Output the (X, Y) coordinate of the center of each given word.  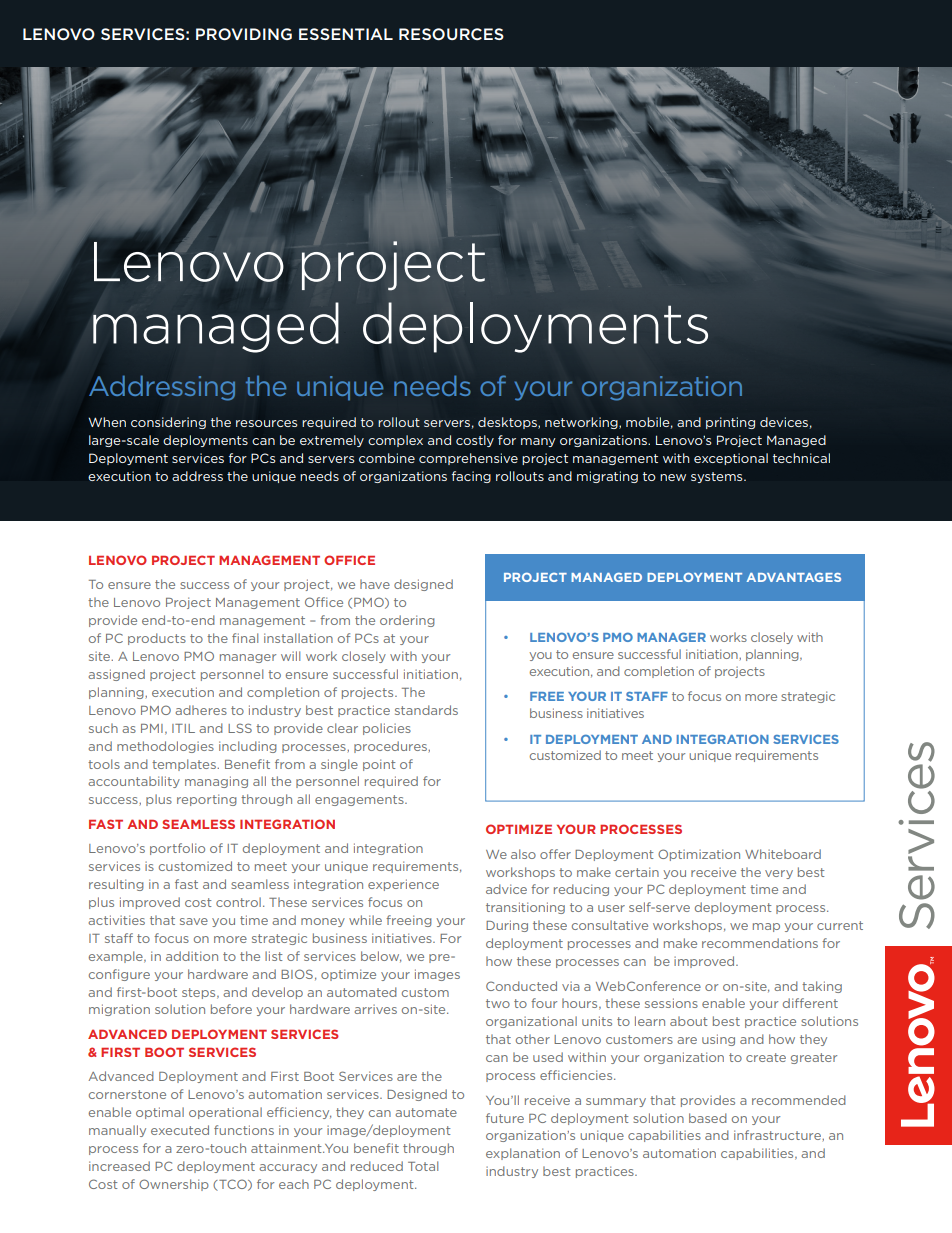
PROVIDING (244, 34)
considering (168, 423)
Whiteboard (783, 854)
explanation (523, 1154)
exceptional (731, 459)
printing (730, 423)
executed (180, 1130)
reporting (207, 800)
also (523, 854)
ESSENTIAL (346, 34)
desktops (508, 423)
